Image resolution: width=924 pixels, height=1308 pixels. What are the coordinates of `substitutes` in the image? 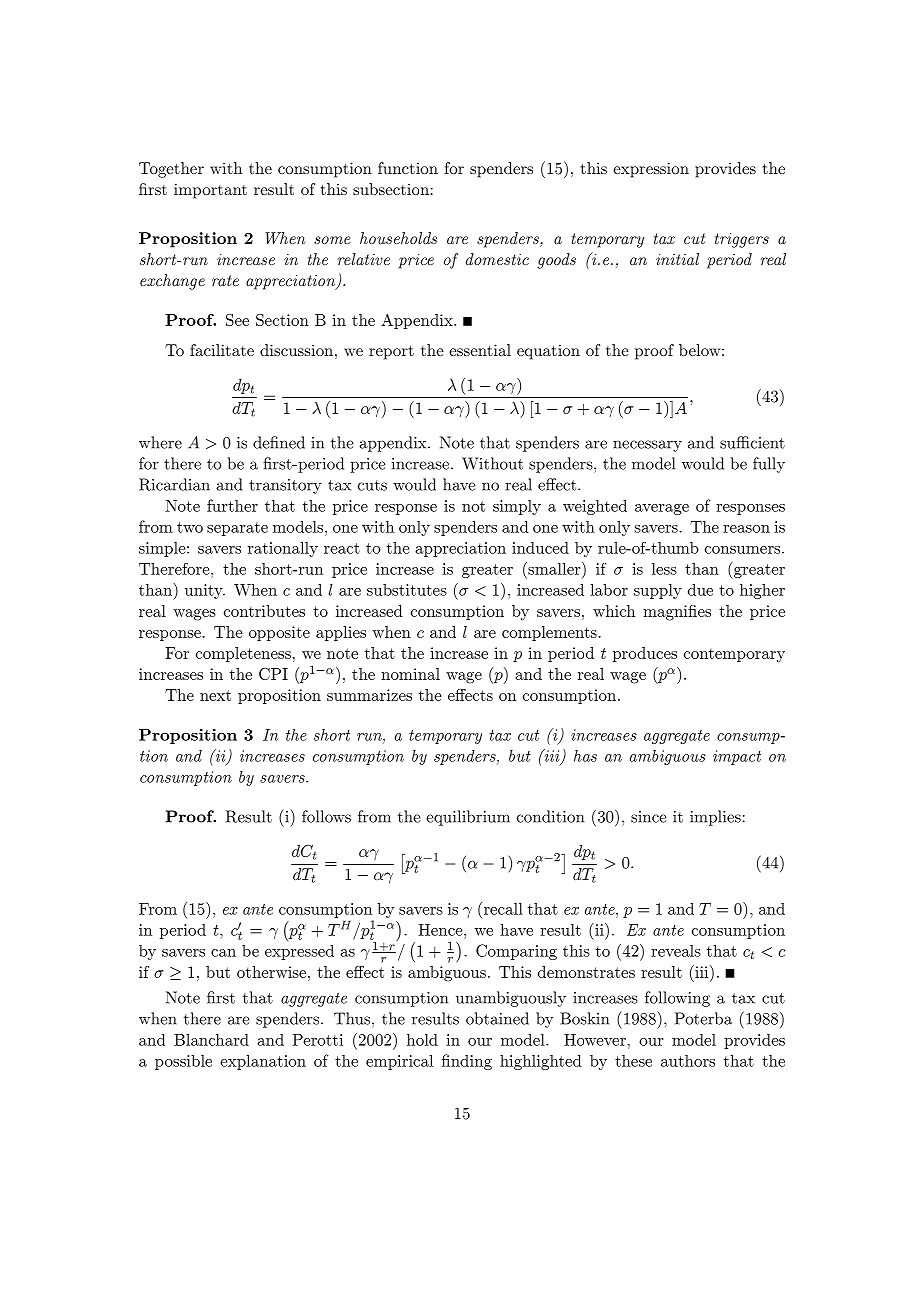 It's located at (407, 590).
